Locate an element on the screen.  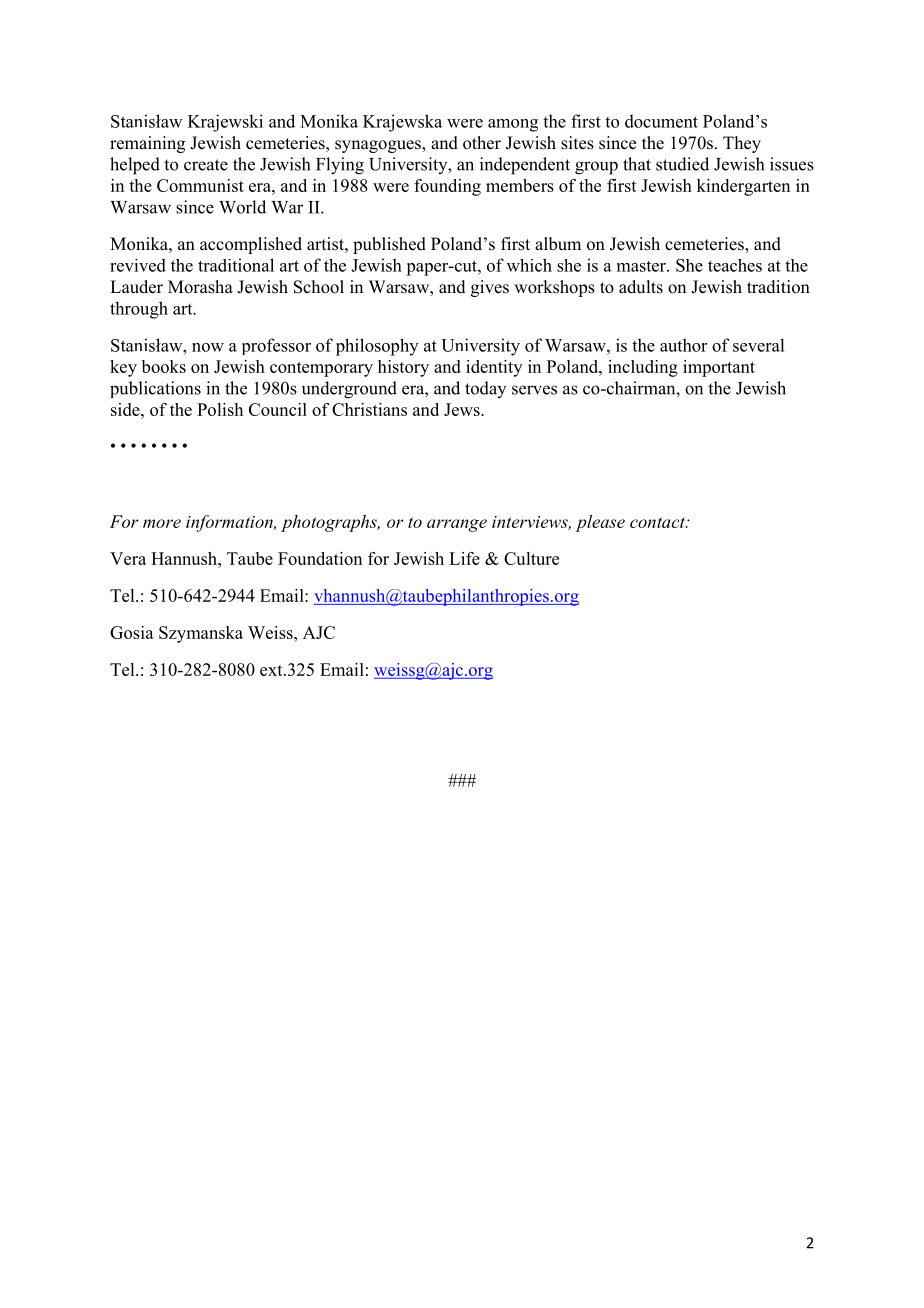
other is located at coordinates (482, 143).
